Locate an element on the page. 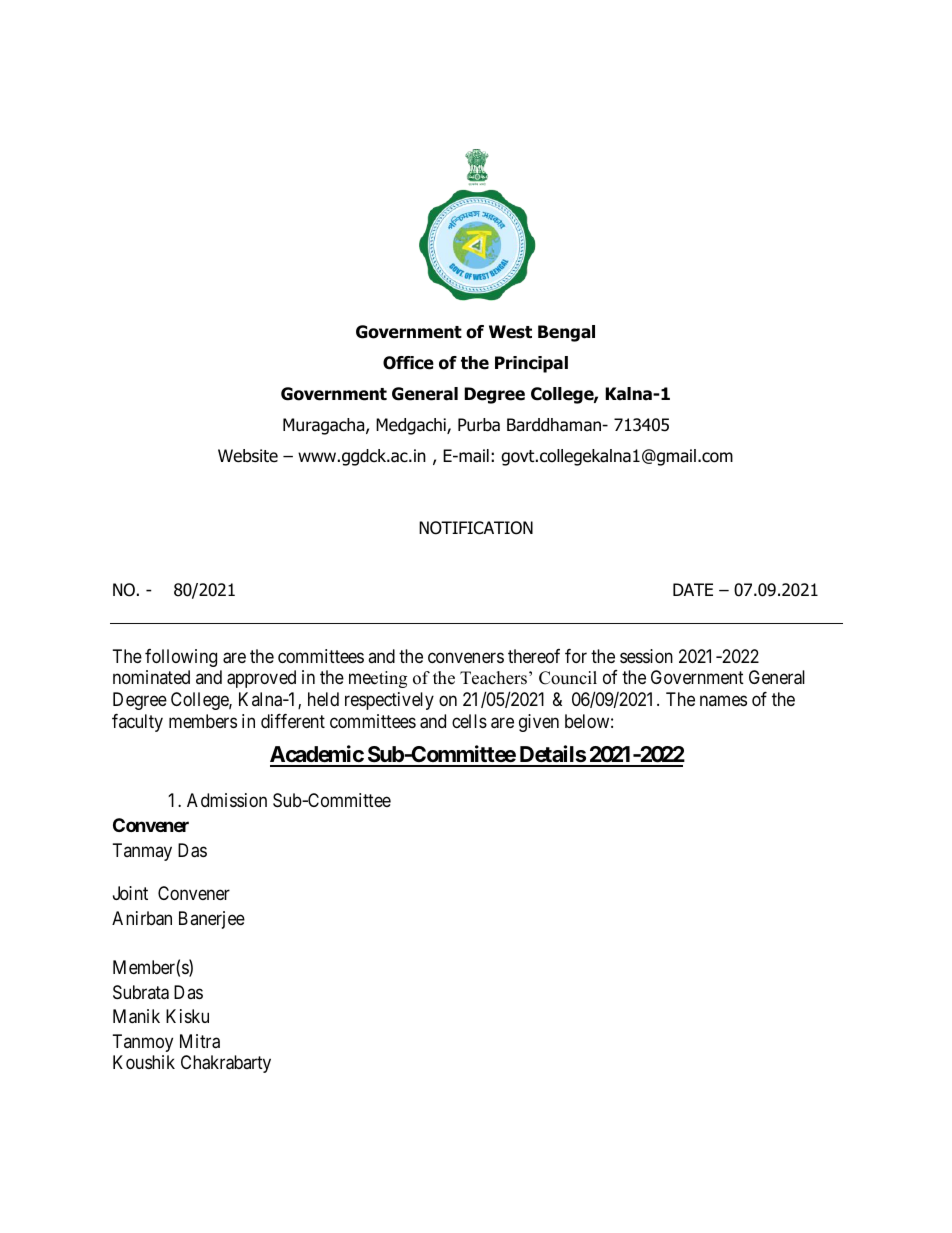 This image has height=1233, width=952. names is located at coordinates (723, 700).
